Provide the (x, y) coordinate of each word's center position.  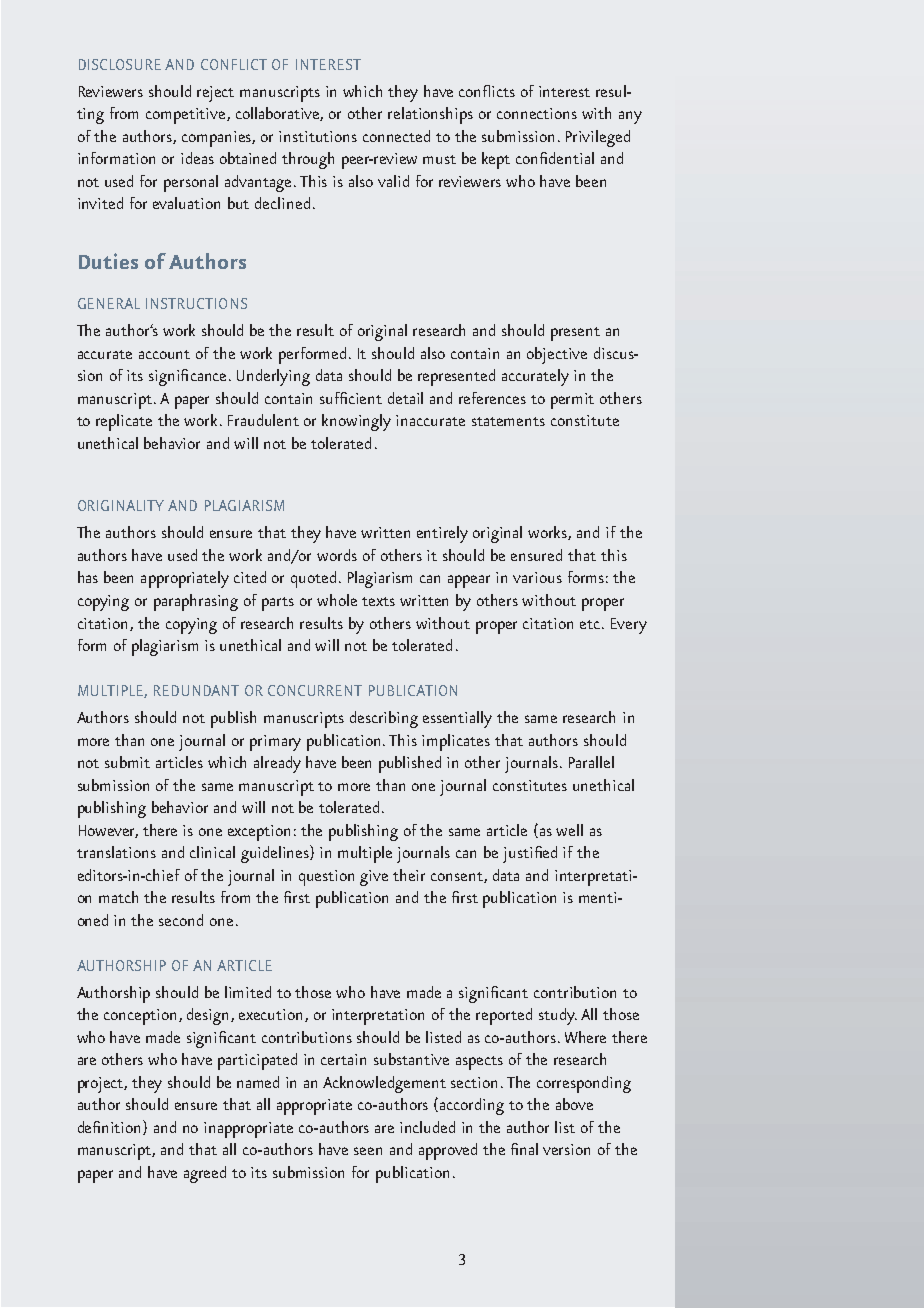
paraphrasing (196, 602)
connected (396, 136)
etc (591, 624)
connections (537, 113)
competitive (187, 116)
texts (378, 601)
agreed (205, 1174)
